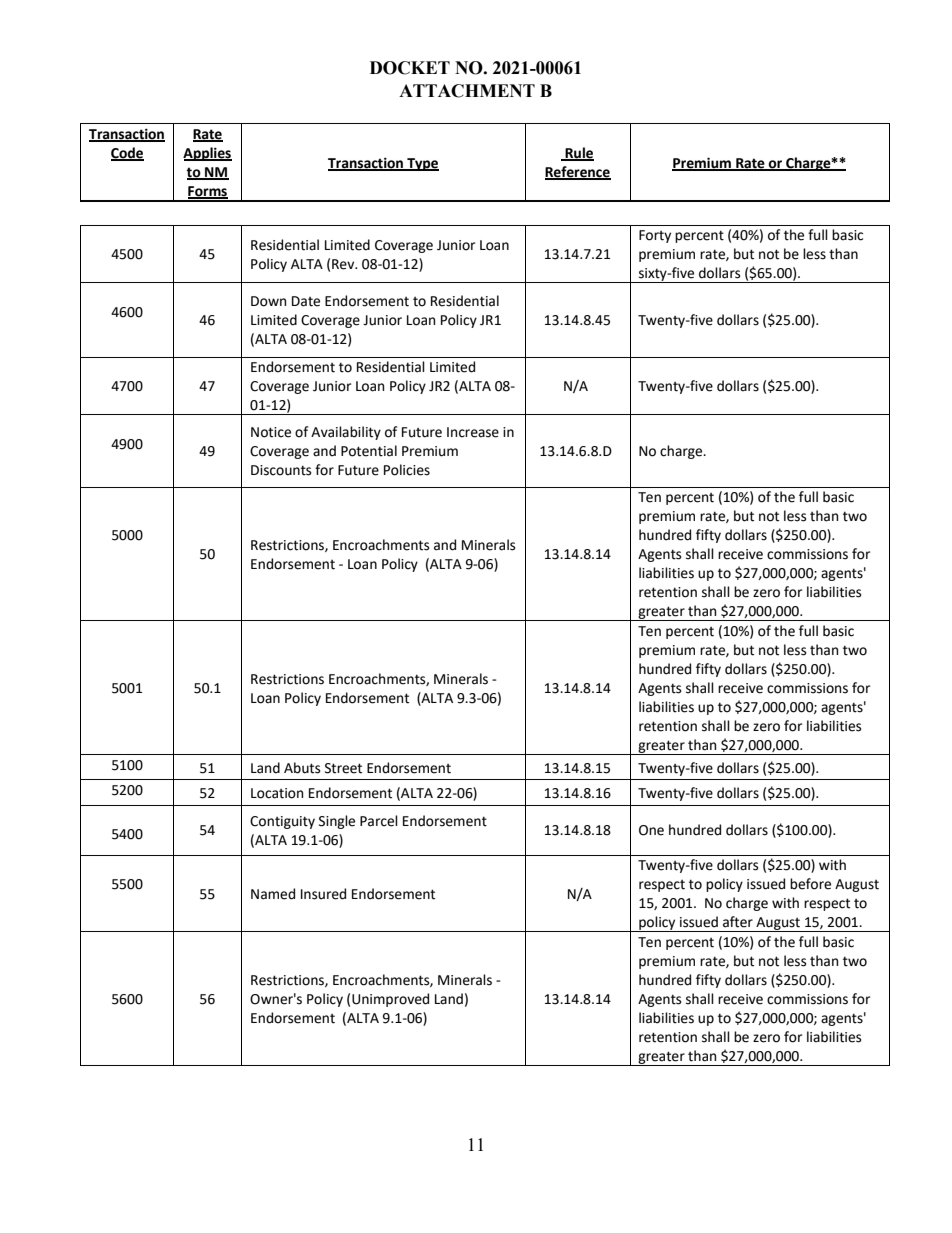 This page has height=1233, width=952. I want to click on Applies, so click(207, 154).
